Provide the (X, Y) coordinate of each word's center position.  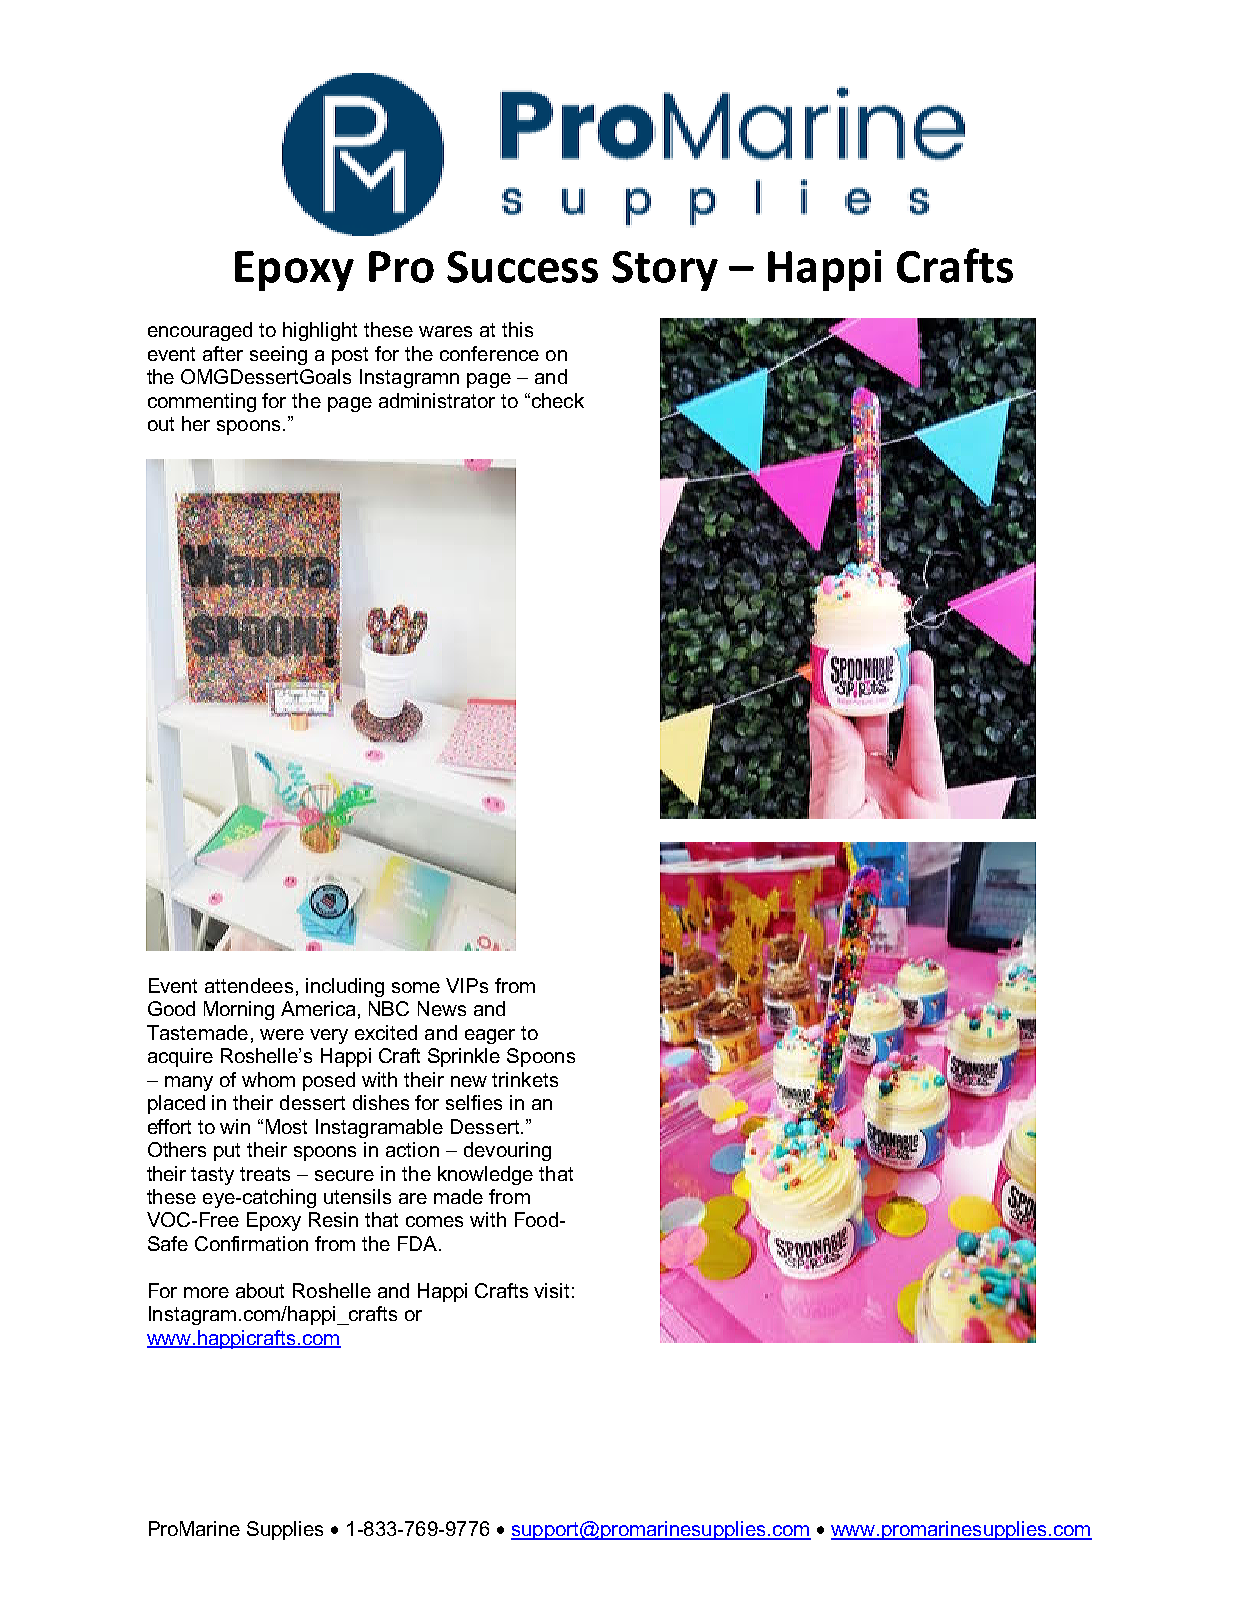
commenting (202, 402)
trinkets (525, 1079)
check (556, 400)
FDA (417, 1243)
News (442, 1008)
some (416, 987)
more (206, 1292)
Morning (239, 1010)
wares (445, 331)
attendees (249, 985)
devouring (507, 1151)
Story (665, 271)
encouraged (200, 331)
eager (490, 1036)
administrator (437, 400)
